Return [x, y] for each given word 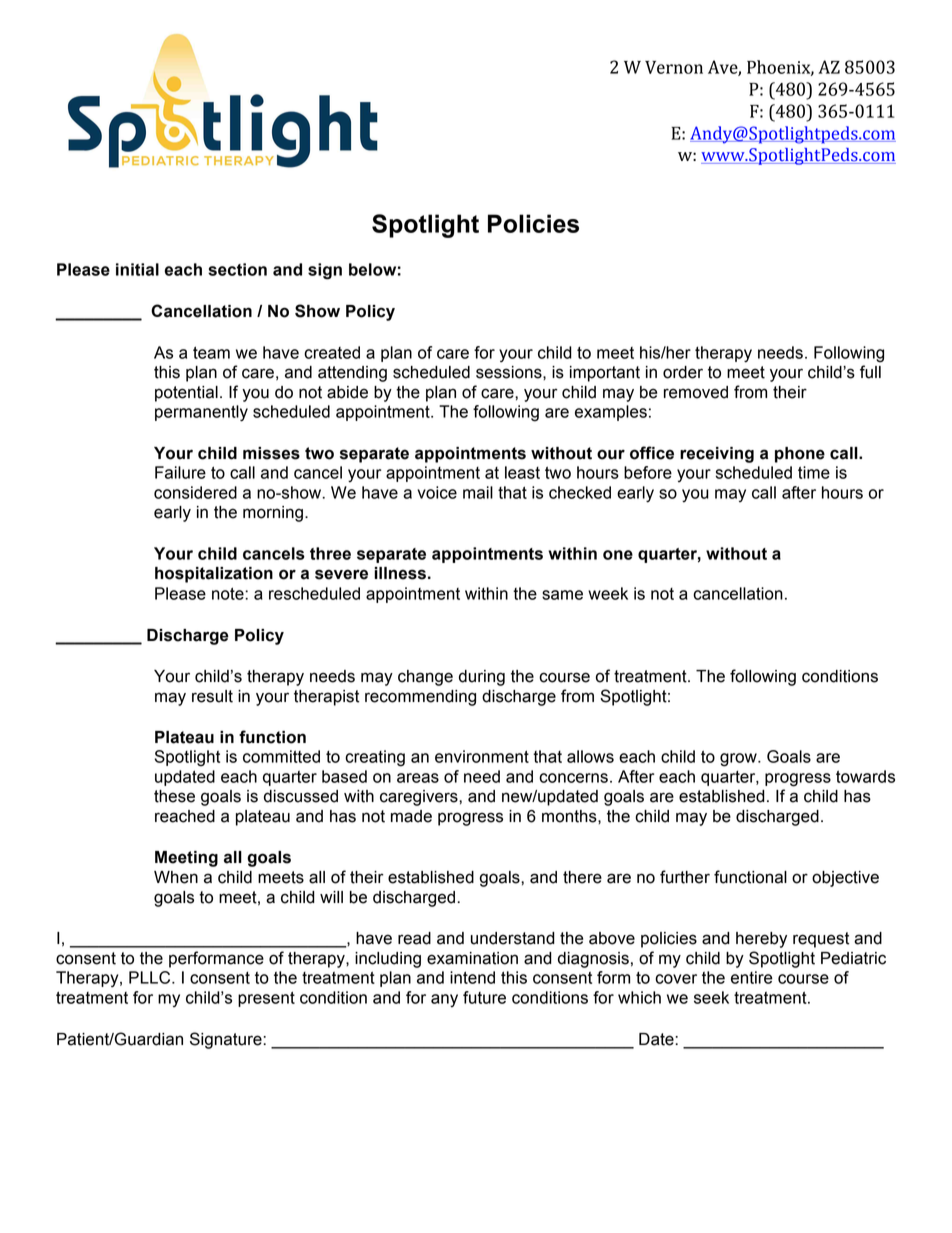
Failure [180, 472]
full [870, 372]
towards [865, 776]
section [237, 269]
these [174, 796]
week [608, 593]
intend [472, 977]
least [522, 472]
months [570, 816]
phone [800, 455]
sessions [510, 372]
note [229, 593]
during [482, 678]
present [266, 999]
